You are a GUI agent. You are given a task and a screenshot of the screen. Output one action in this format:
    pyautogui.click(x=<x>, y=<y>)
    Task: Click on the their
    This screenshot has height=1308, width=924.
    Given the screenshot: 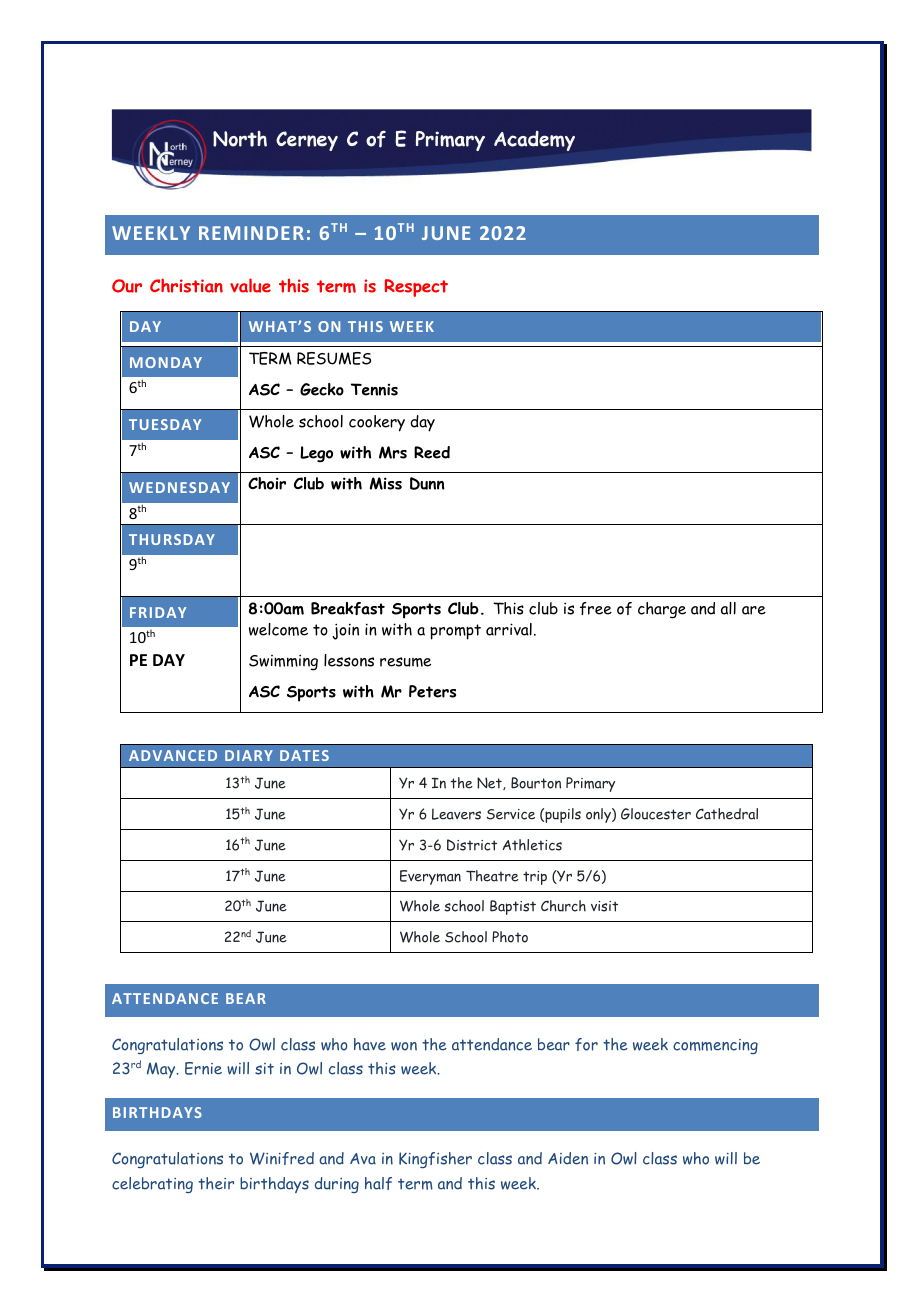 What is the action you would take?
    pyautogui.click(x=216, y=1183)
